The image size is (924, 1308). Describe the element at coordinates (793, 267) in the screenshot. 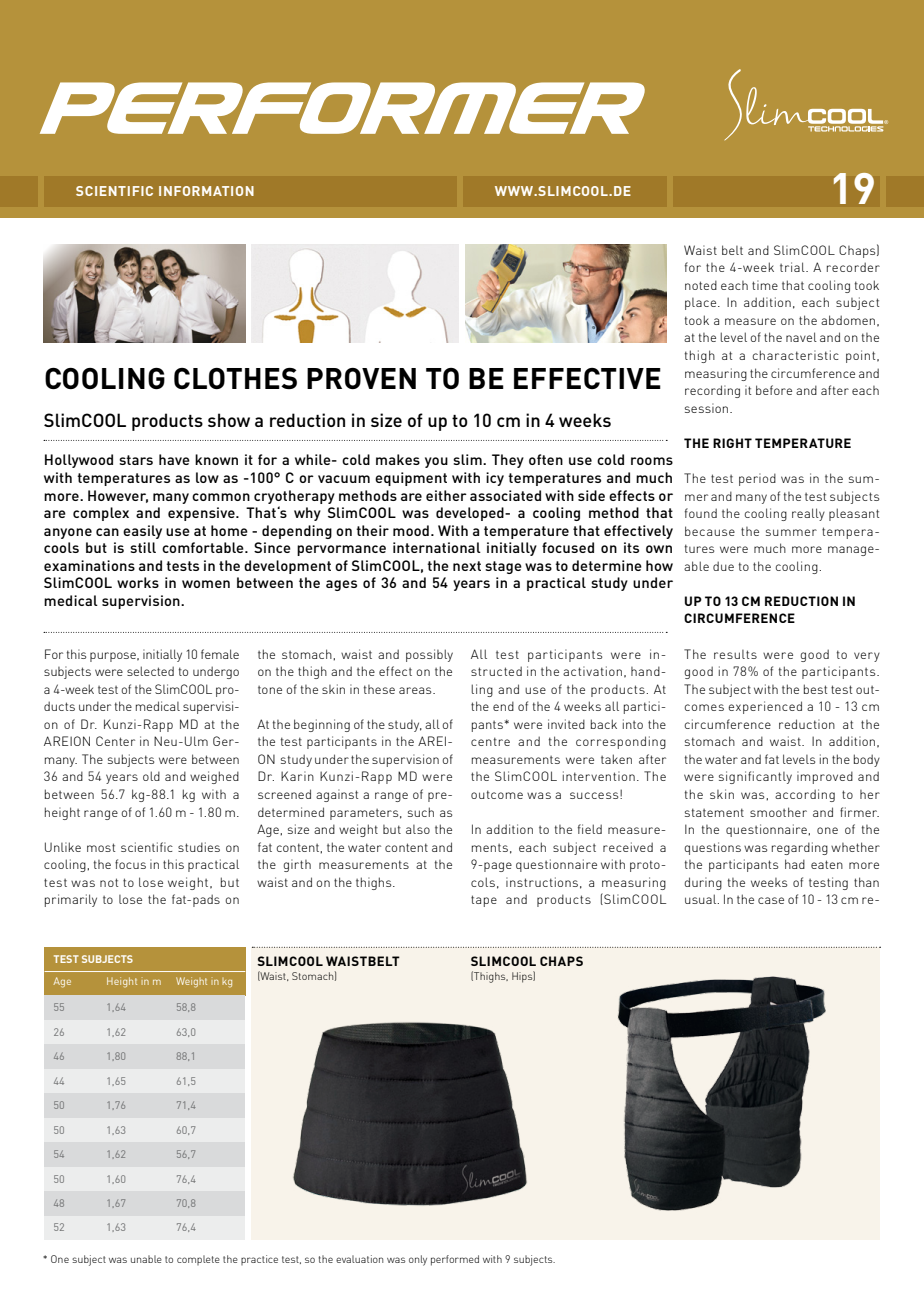

I see `trial` at that location.
